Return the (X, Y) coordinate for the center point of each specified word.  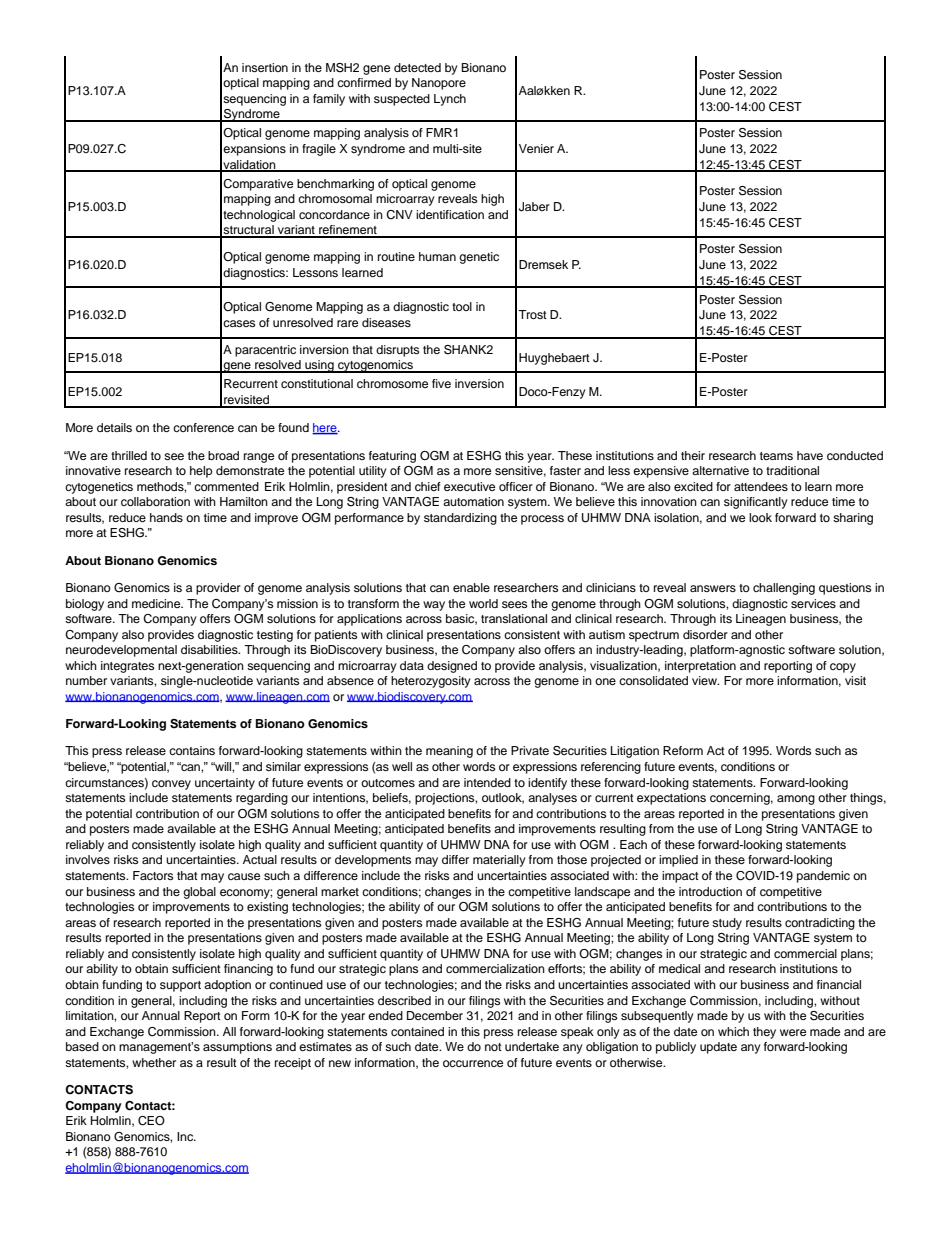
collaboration (155, 501)
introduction (710, 891)
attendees (761, 486)
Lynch (450, 100)
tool (462, 306)
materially (499, 861)
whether (154, 1062)
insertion (265, 67)
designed (452, 667)
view (705, 680)
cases (239, 323)
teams (776, 456)
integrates (127, 667)
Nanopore (439, 84)
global (199, 893)
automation (473, 501)
